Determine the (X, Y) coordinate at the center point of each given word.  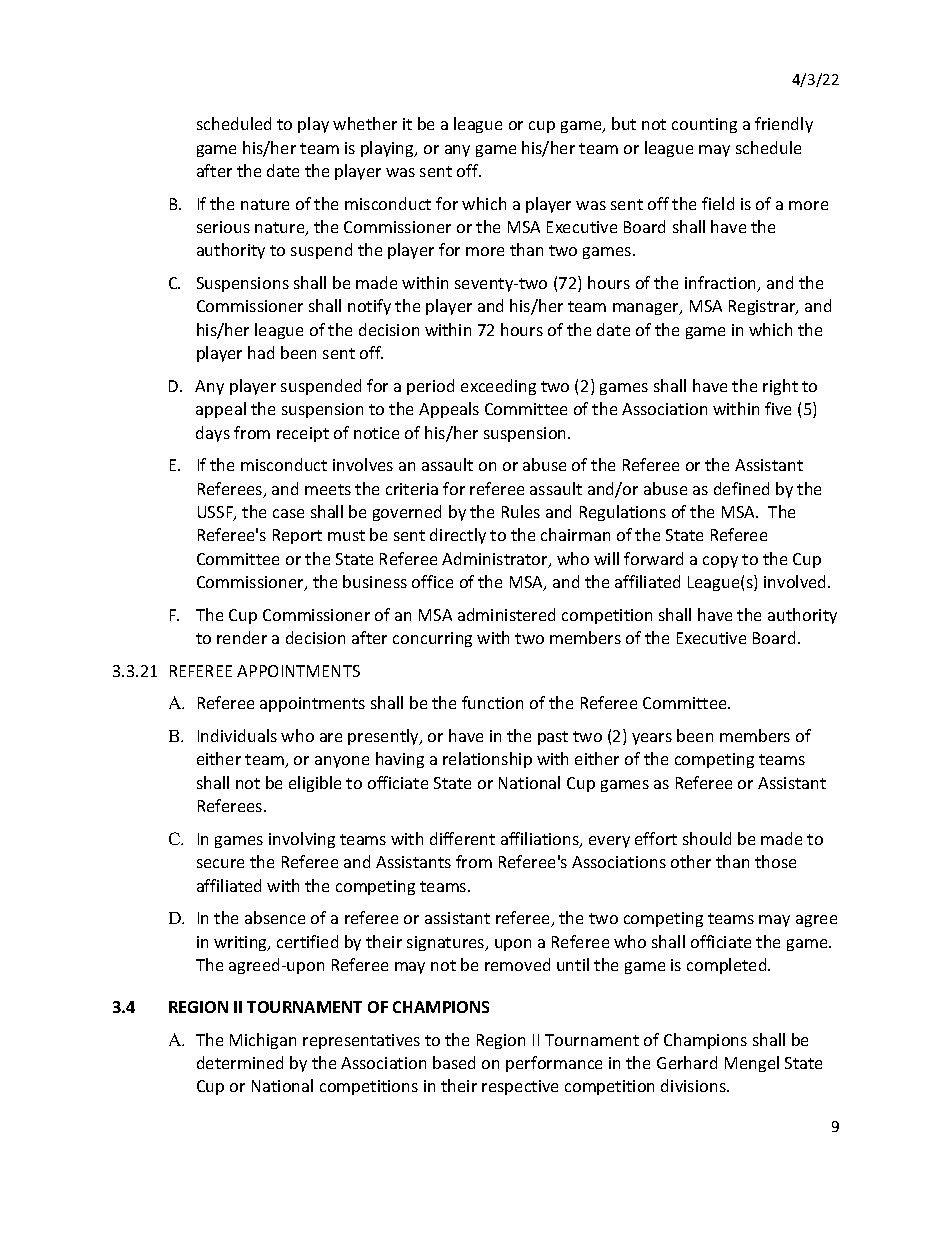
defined (741, 488)
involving (302, 840)
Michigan (263, 1041)
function (492, 702)
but (624, 123)
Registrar (763, 307)
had (261, 352)
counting (704, 125)
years (652, 739)
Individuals (237, 735)
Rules (521, 511)
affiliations (541, 840)
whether (365, 123)
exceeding (498, 387)
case (288, 513)
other (691, 861)
